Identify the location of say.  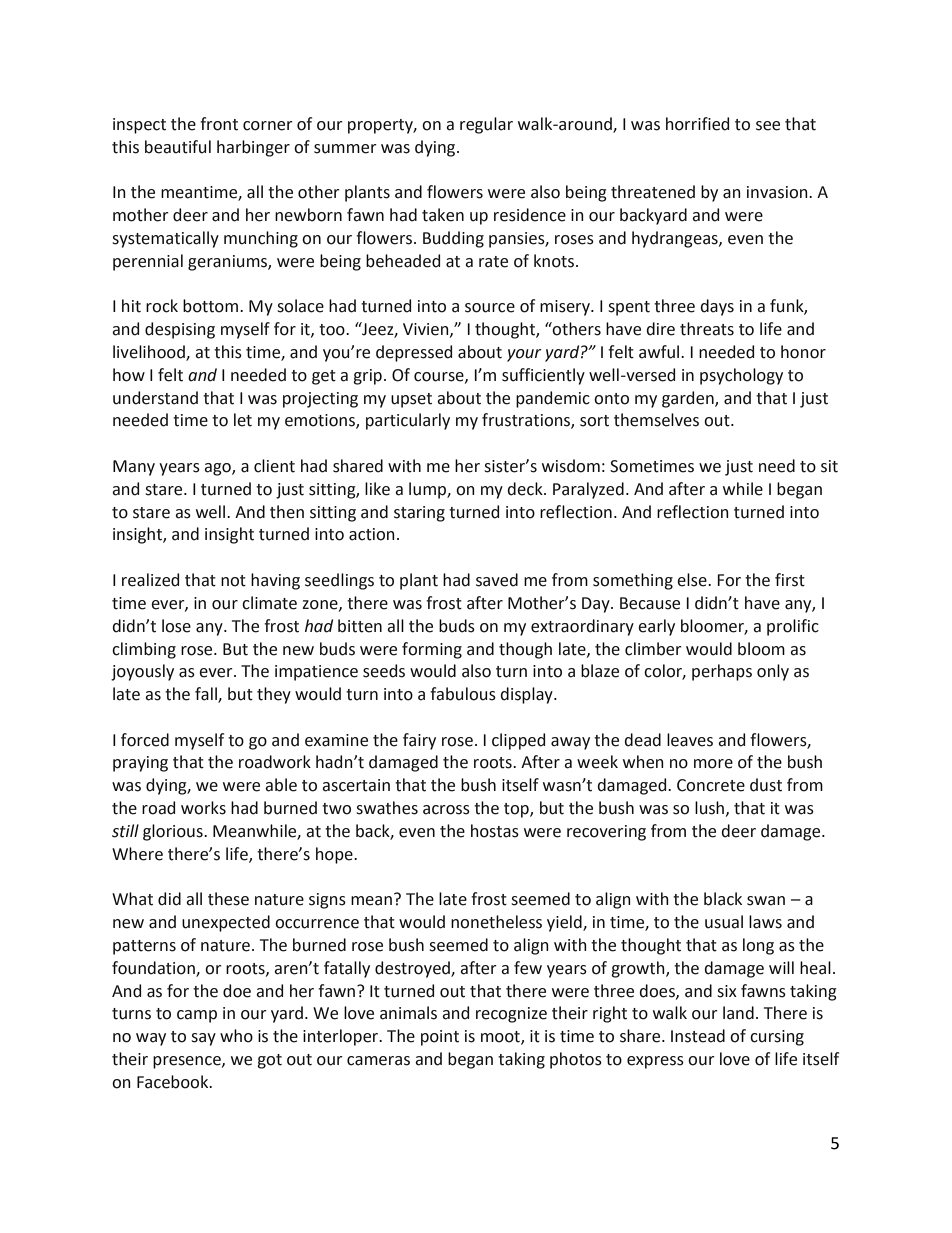
(203, 1039).
